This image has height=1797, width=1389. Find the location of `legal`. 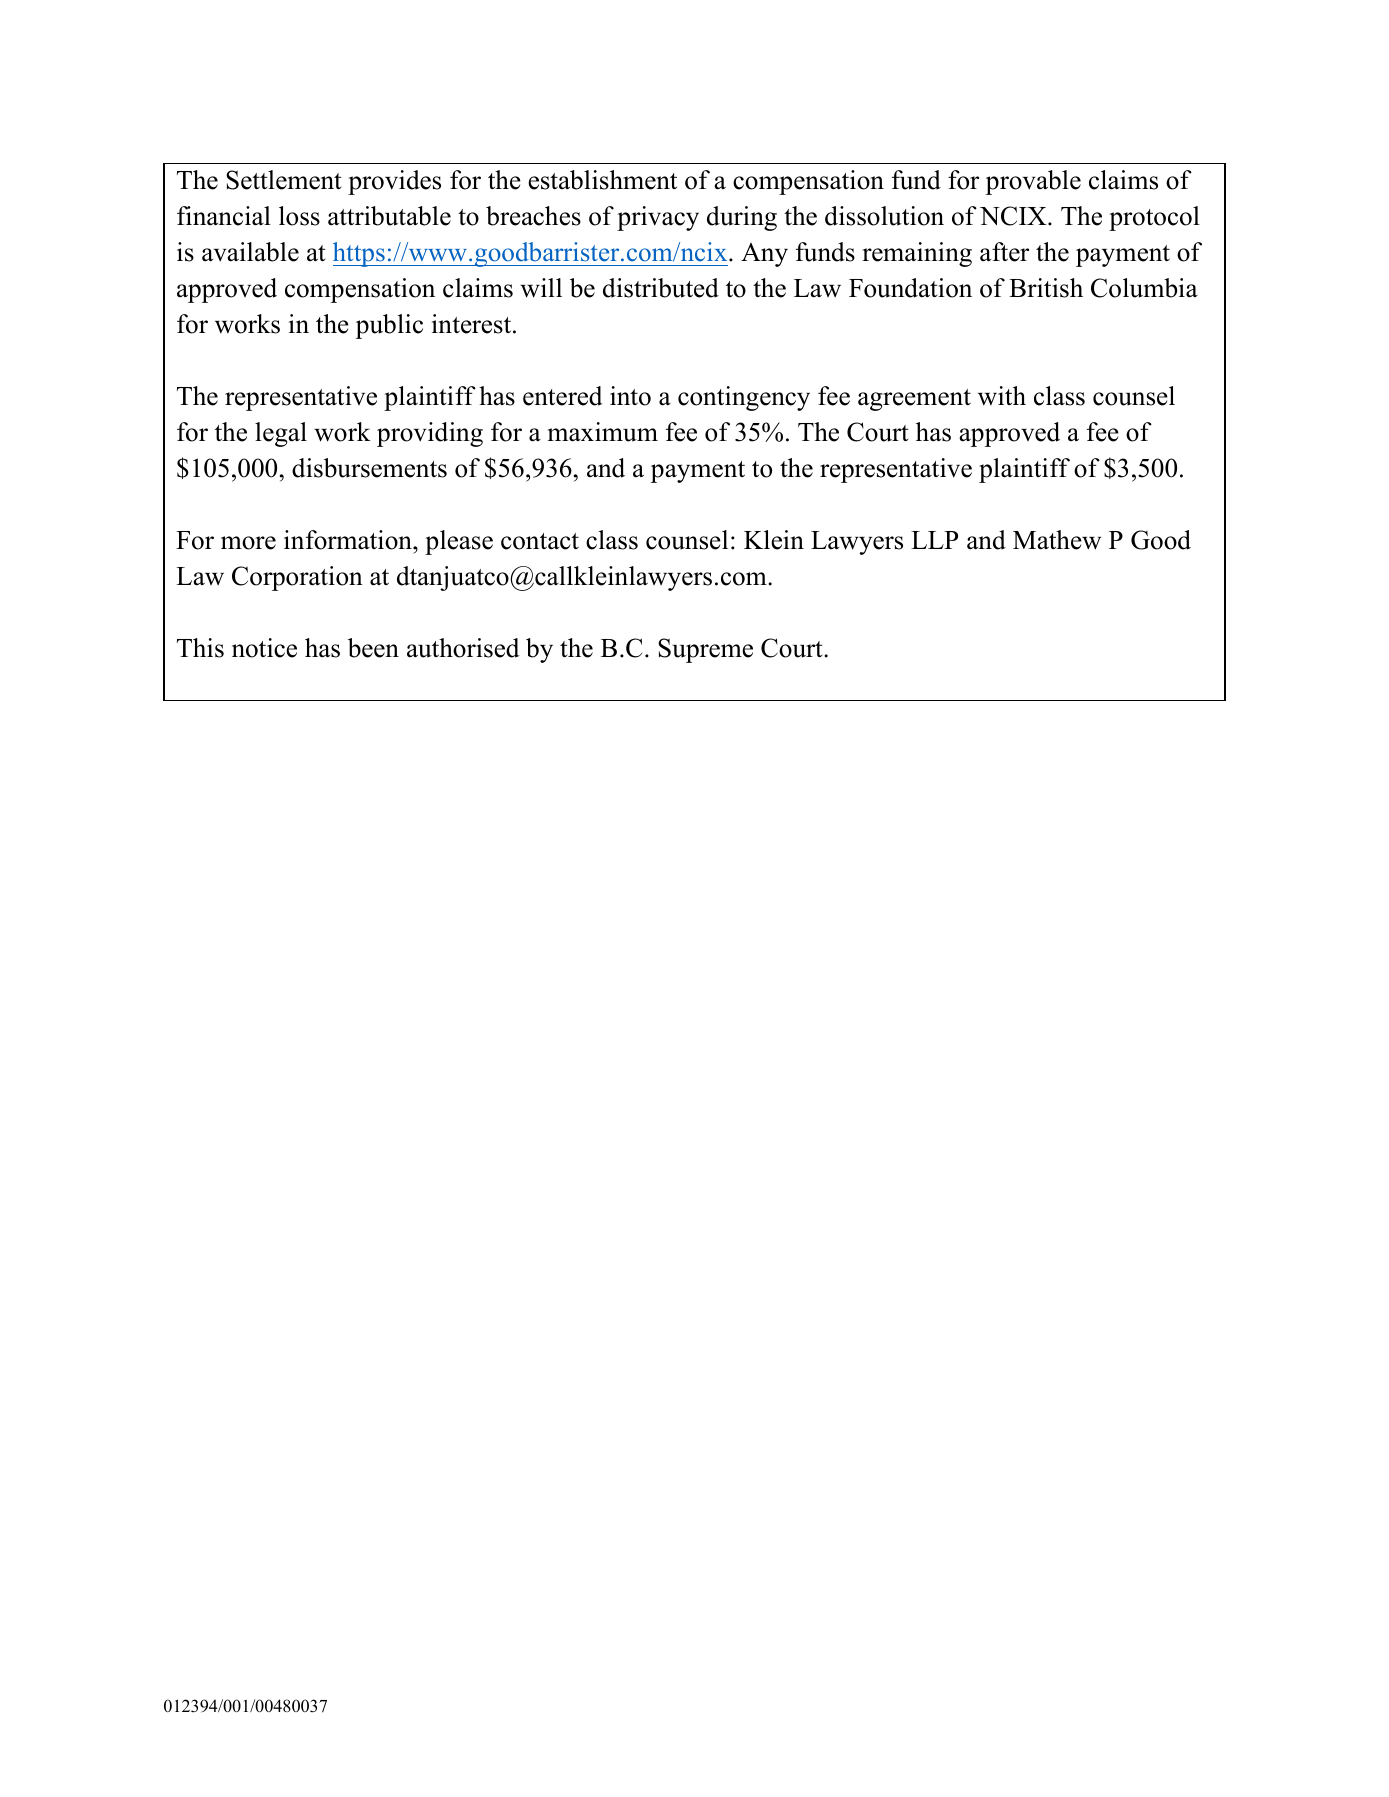

legal is located at coordinates (281, 434).
